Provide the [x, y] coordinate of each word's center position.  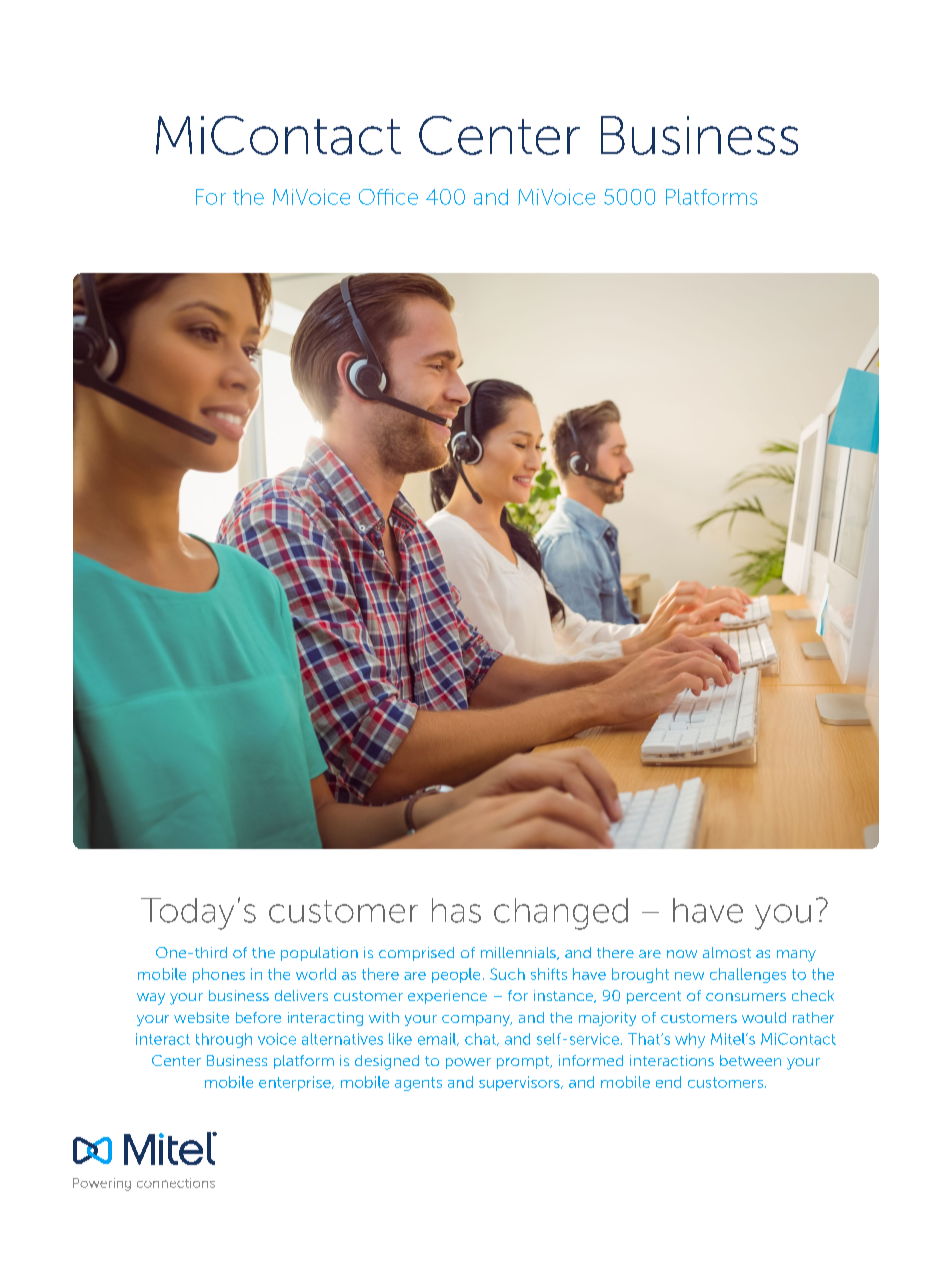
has [456, 910]
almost [727, 952]
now [682, 954]
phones [219, 975]
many [796, 956]
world [316, 974]
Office [388, 197]
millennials [519, 953]
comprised [416, 954]
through [224, 1040]
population [319, 954]
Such [507, 974]
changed [561, 914]
